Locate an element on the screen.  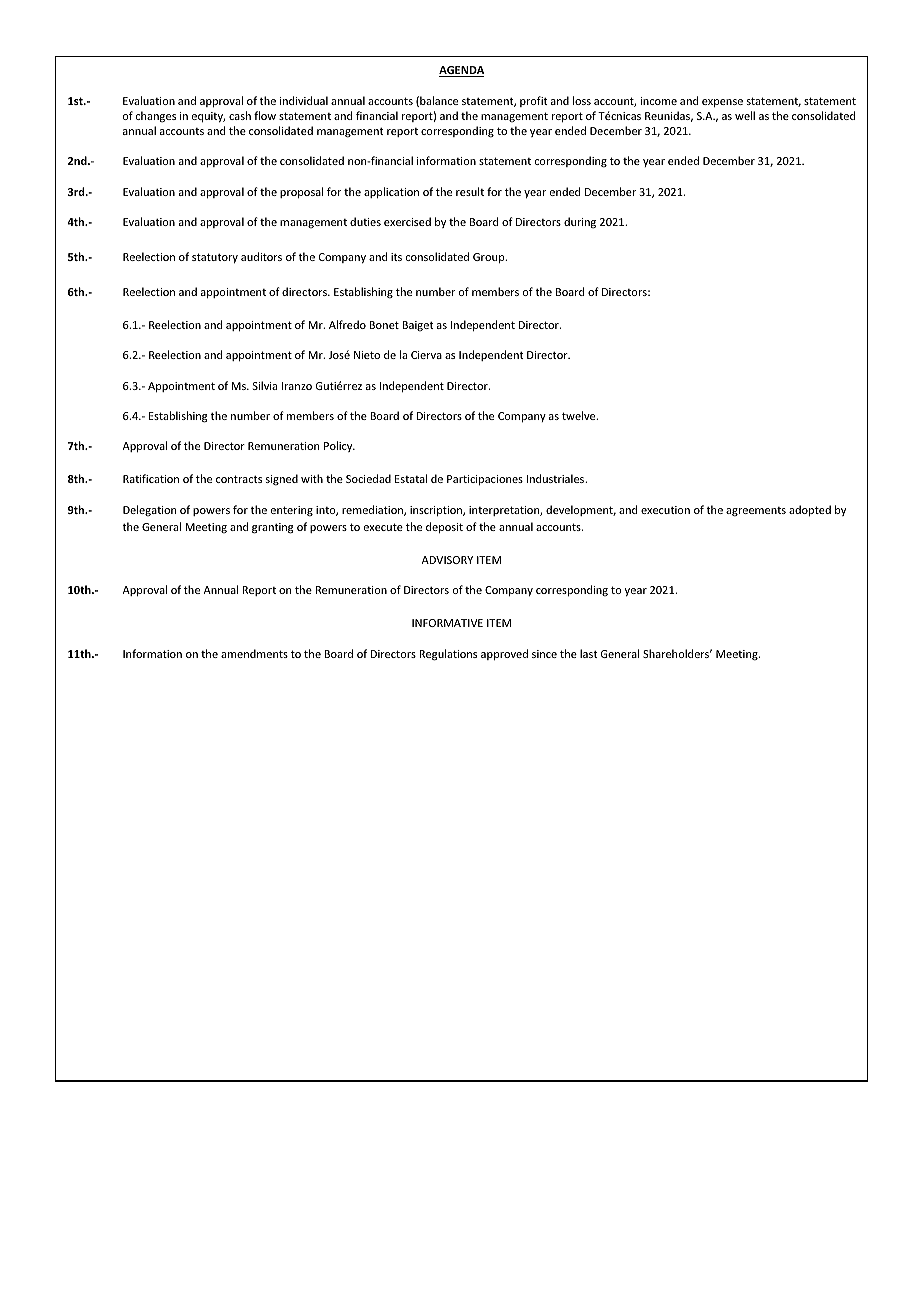
AGENDA is located at coordinates (461, 71).
